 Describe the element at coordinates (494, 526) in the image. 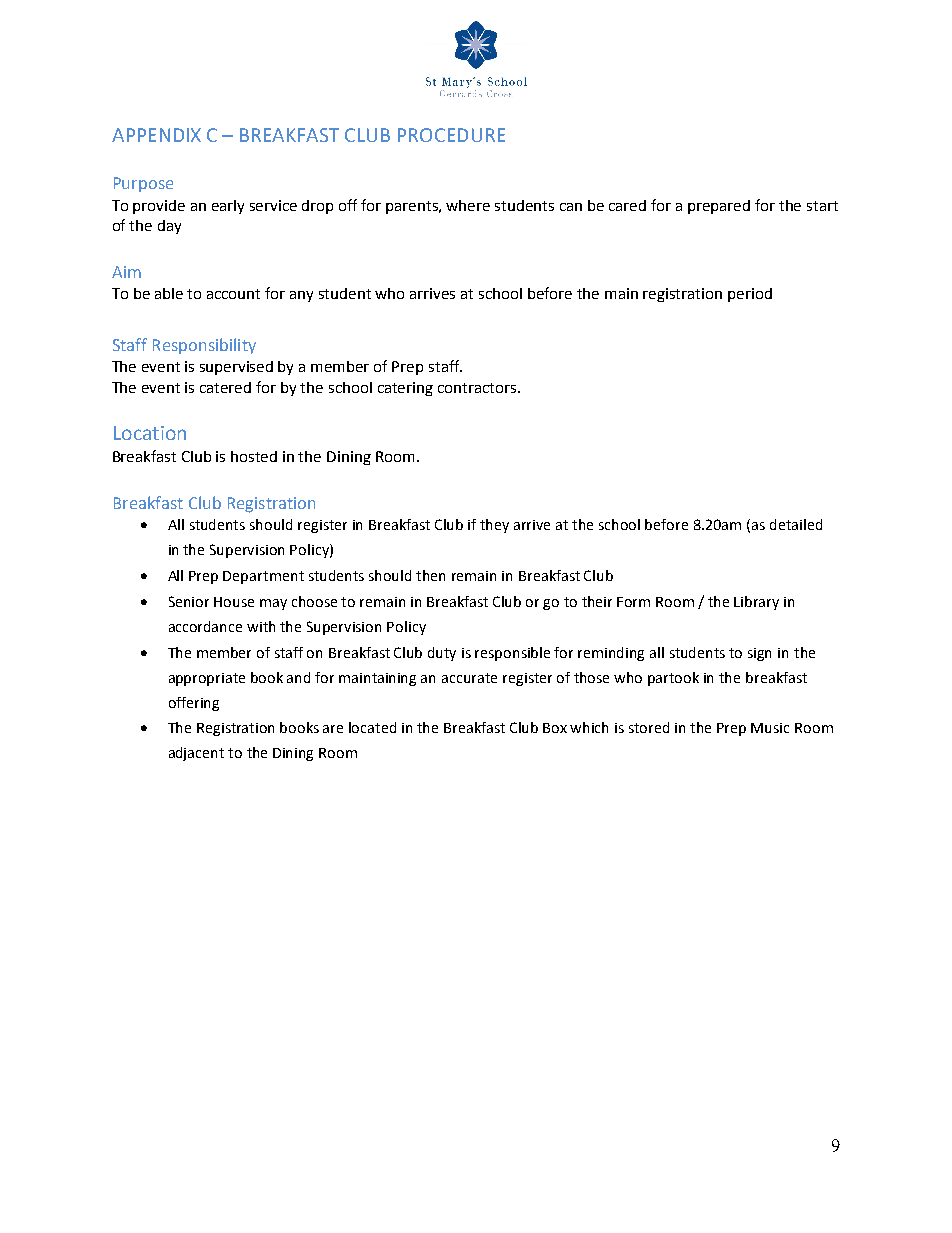

I see `they` at that location.
